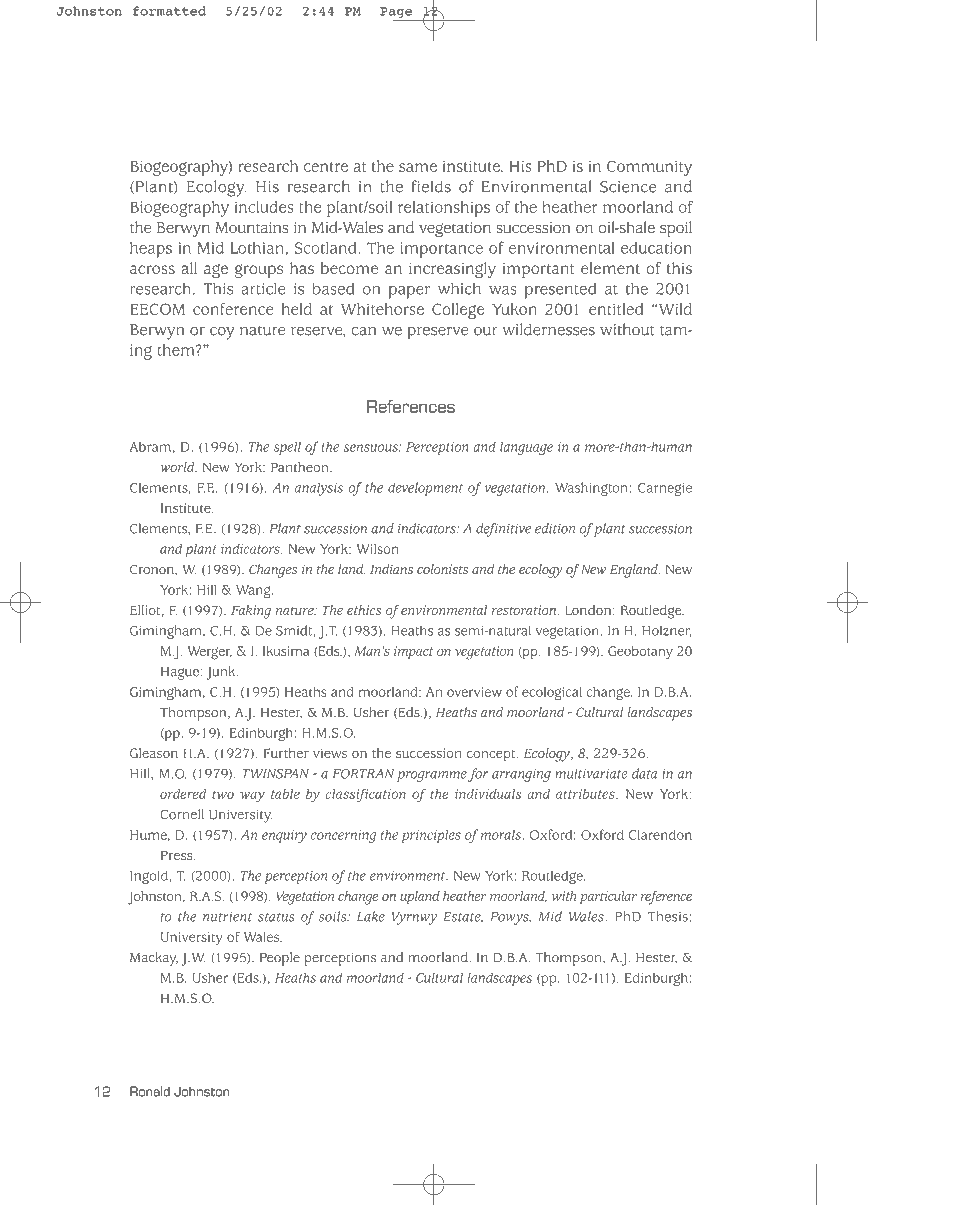  Describe the element at coordinates (169, 11) in the screenshot. I see `formatted` at that location.
